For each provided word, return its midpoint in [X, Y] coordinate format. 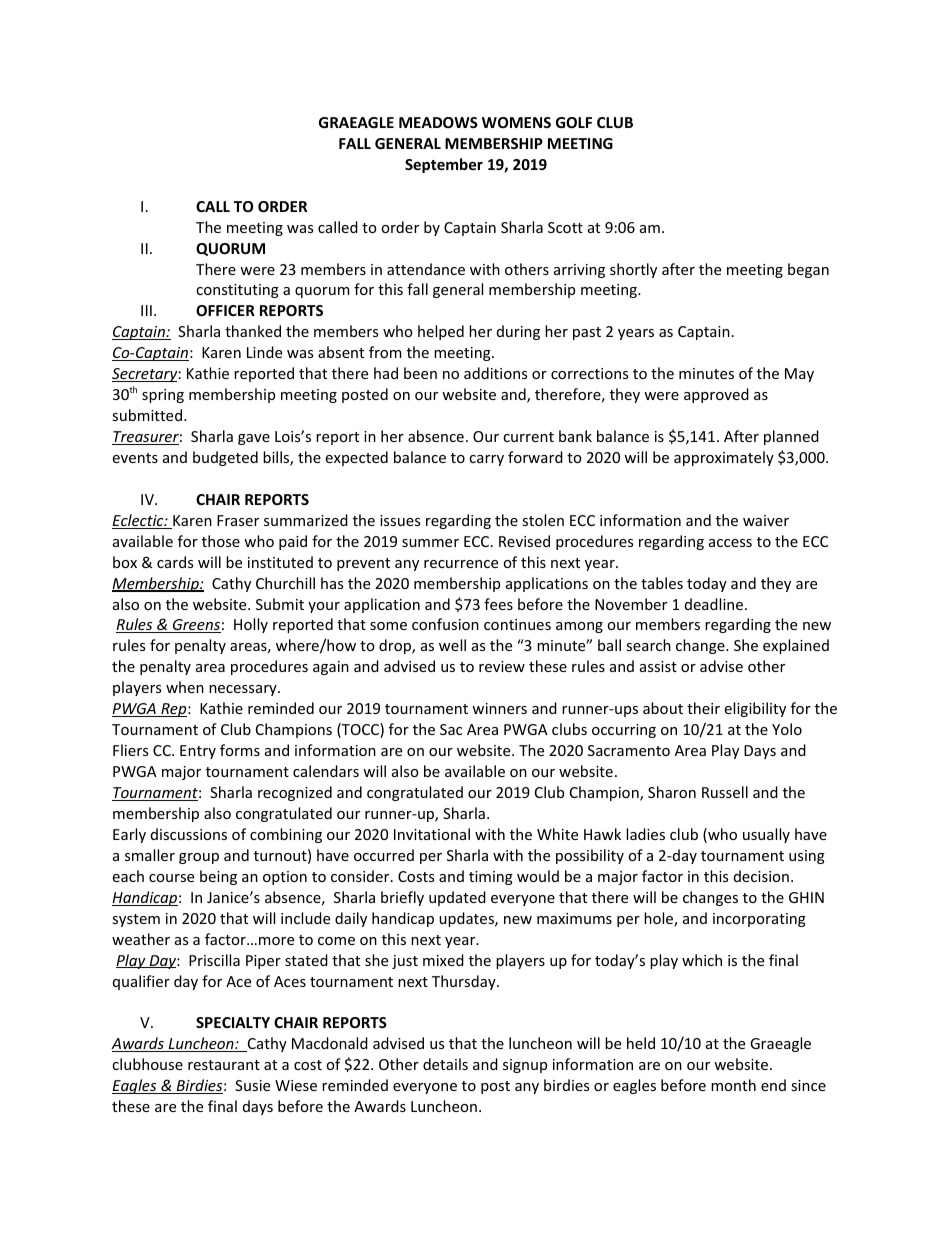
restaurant [224, 1065]
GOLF [574, 122]
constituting [237, 291]
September [444, 165]
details [445, 1064]
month [733, 1085]
